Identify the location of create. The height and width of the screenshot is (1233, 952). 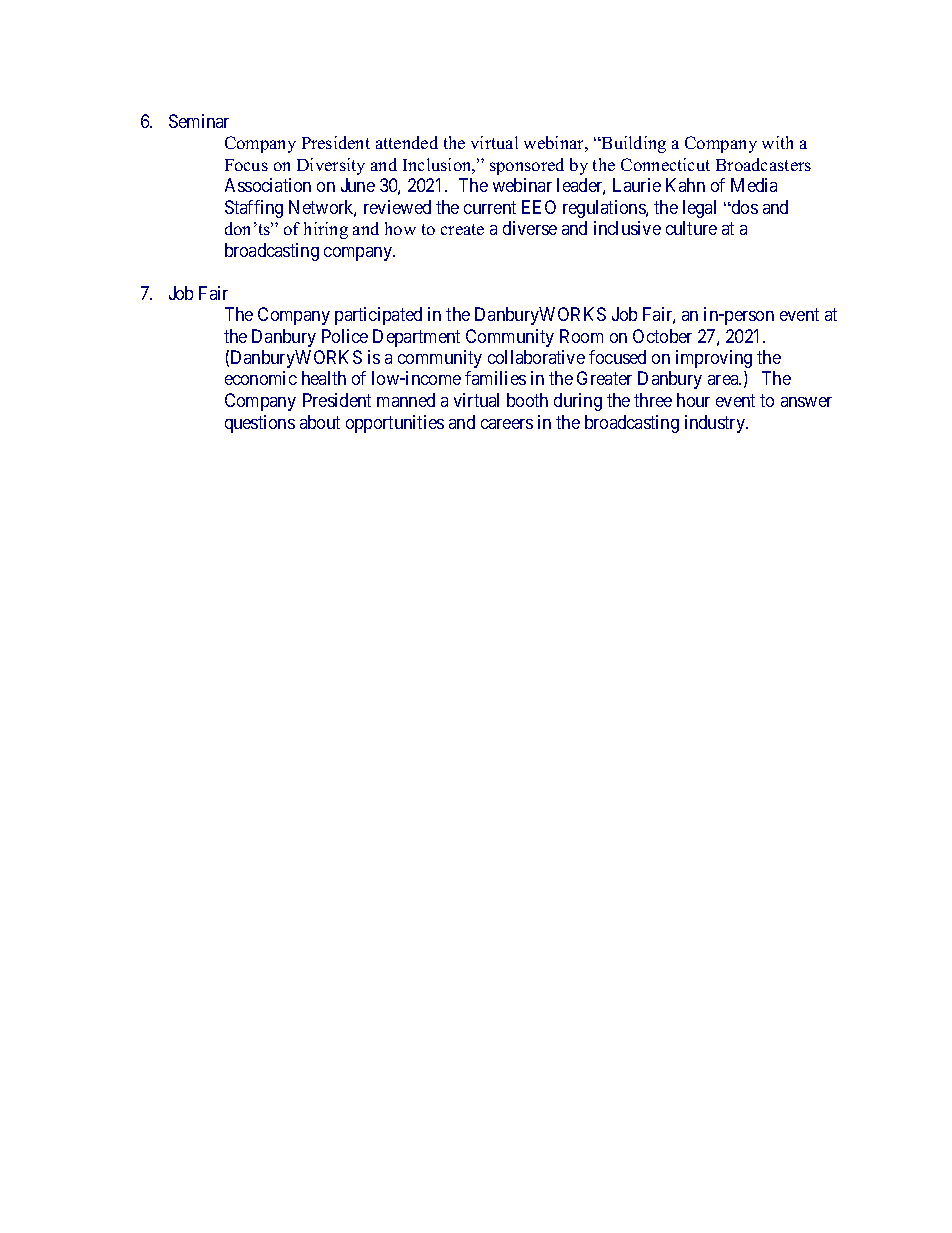
(462, 229).
